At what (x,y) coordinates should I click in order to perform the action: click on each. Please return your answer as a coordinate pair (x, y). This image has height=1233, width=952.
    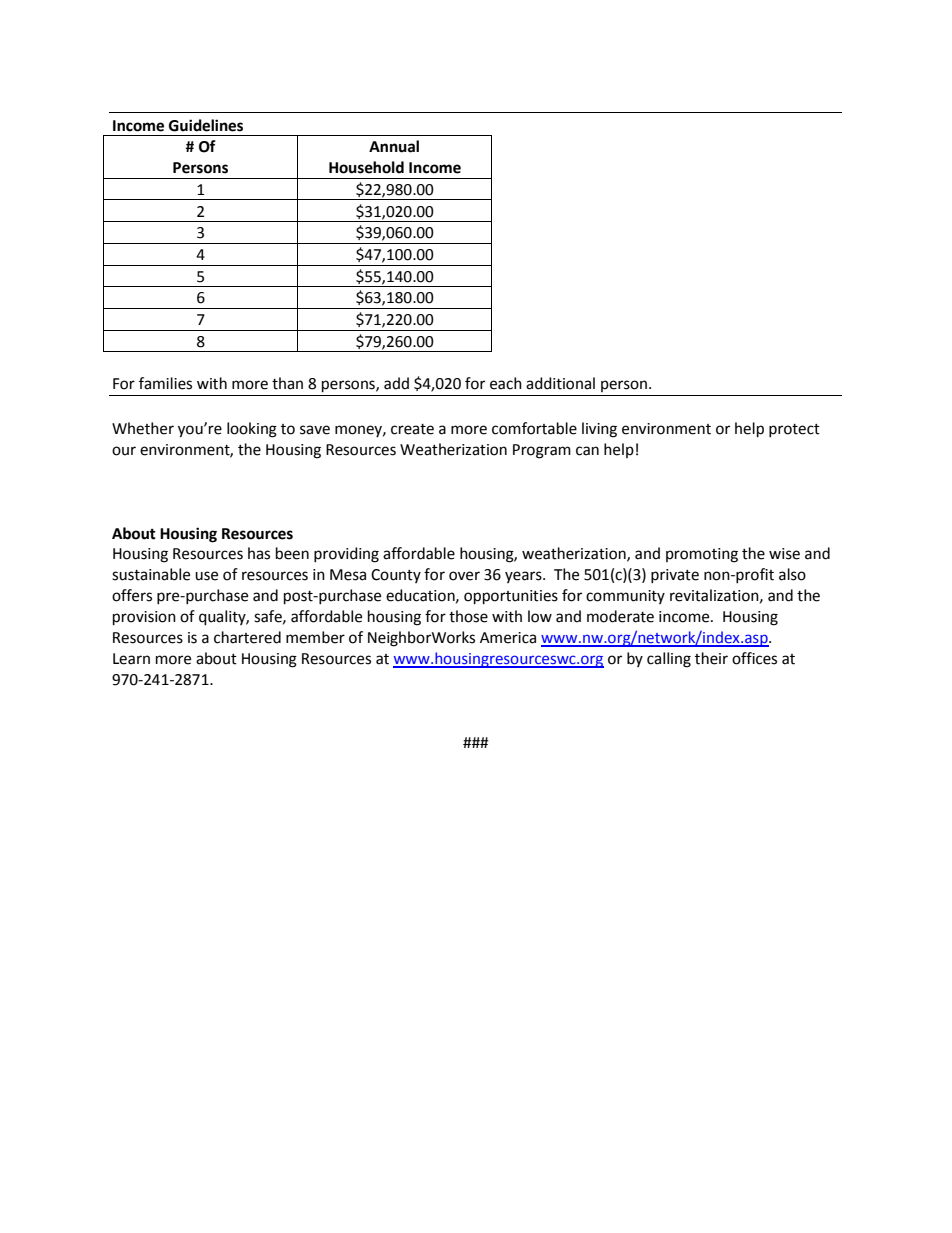
    Looking at the image, I should click on (506, 383).
